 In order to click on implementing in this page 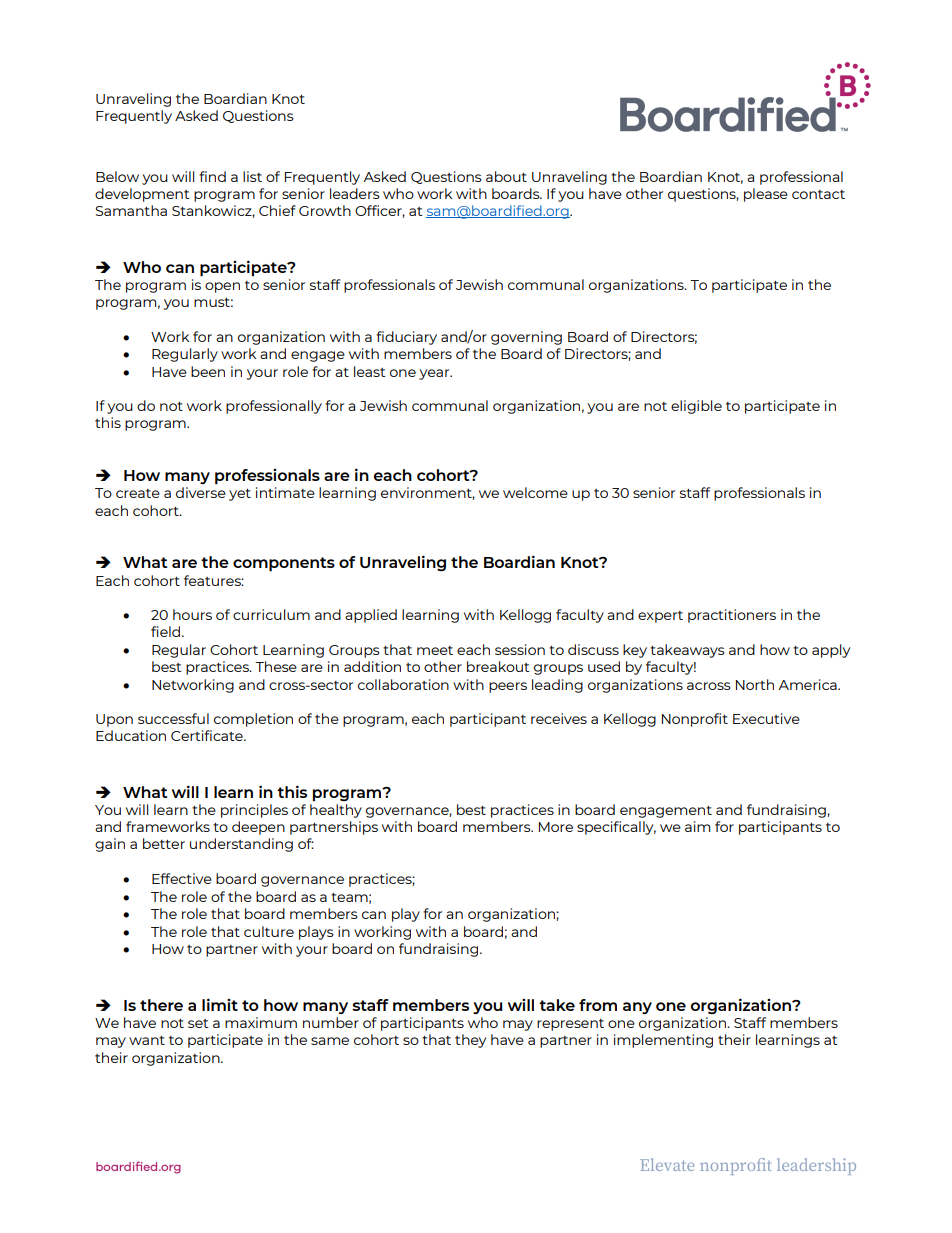, I will do `click(663, 1041)`.
